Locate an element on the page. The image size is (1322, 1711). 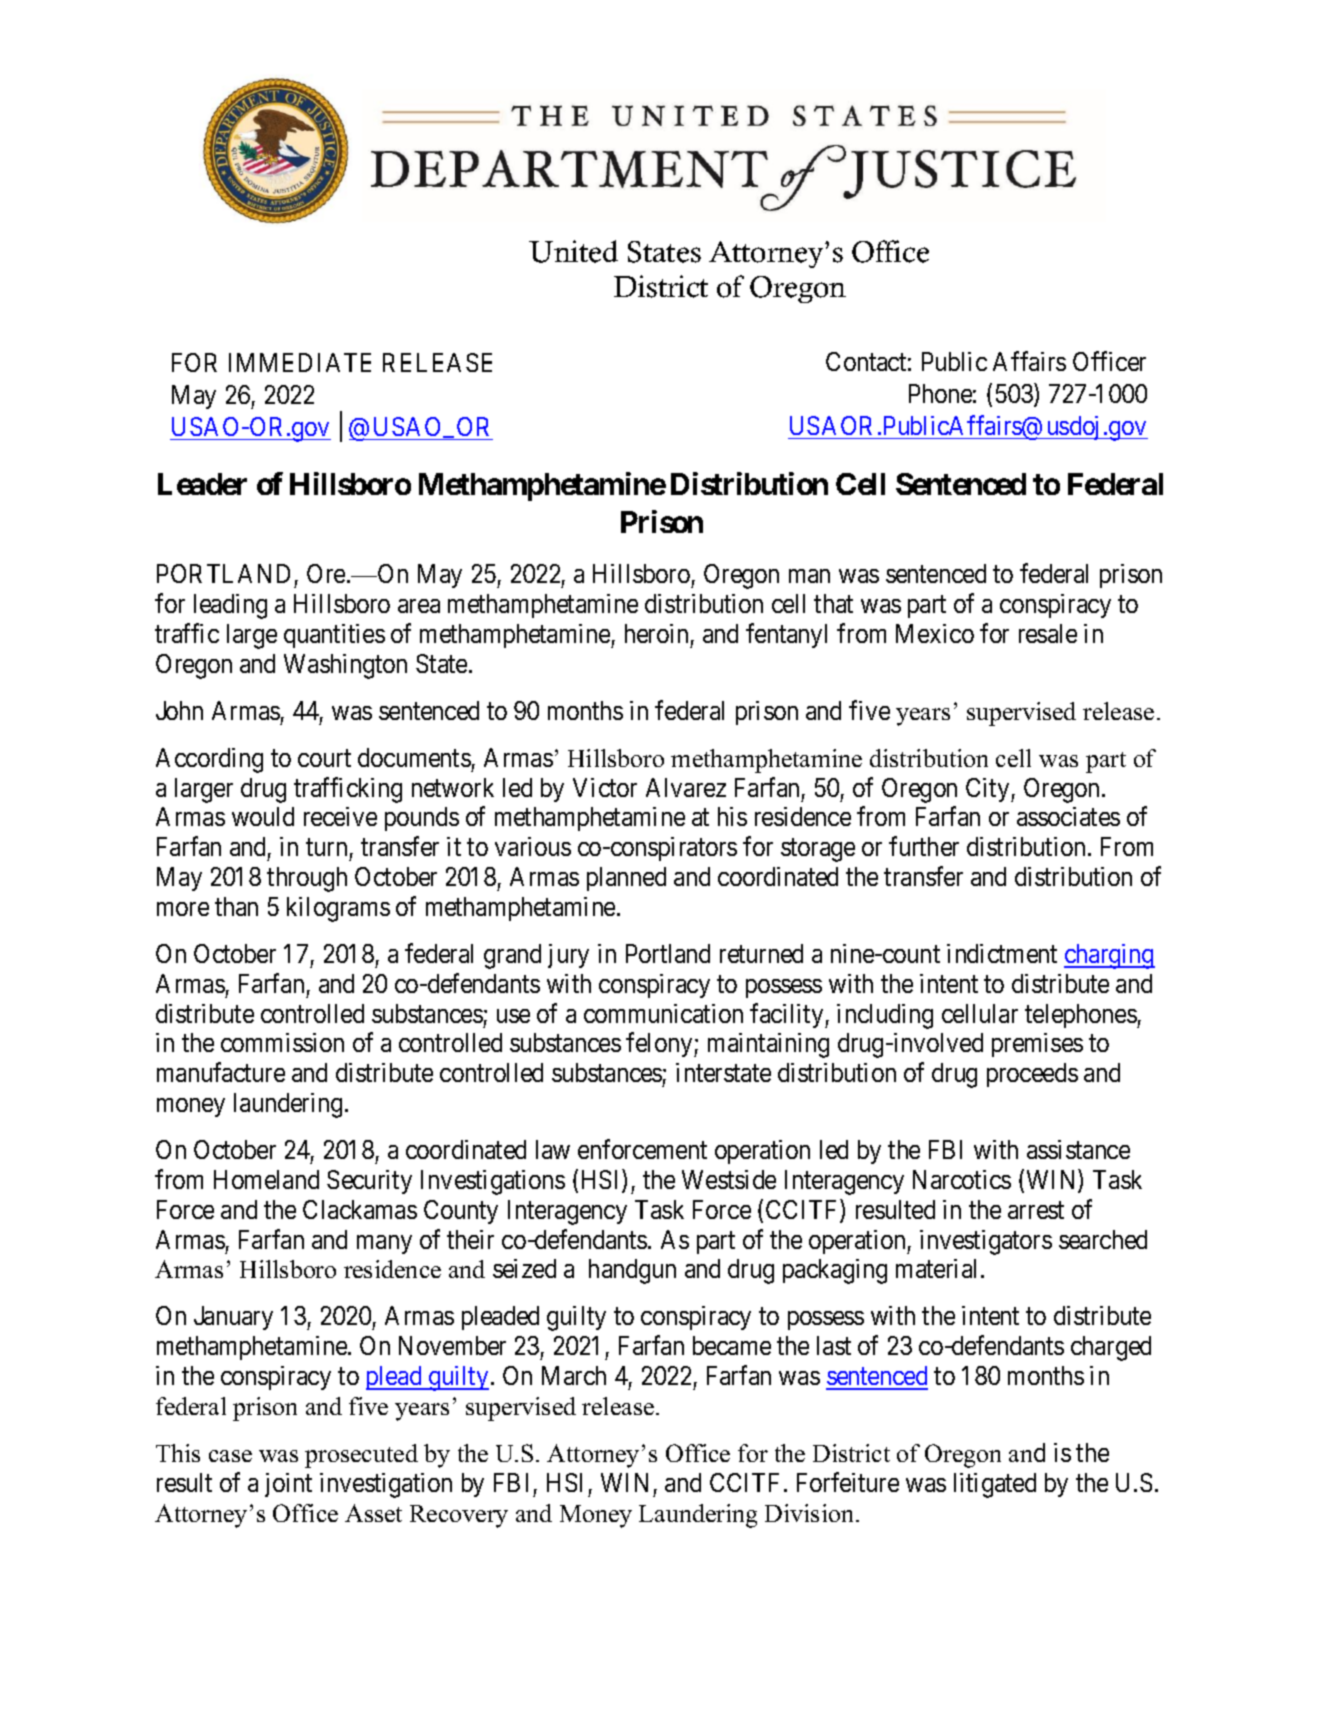
United is located at coordinates (573, 251).
